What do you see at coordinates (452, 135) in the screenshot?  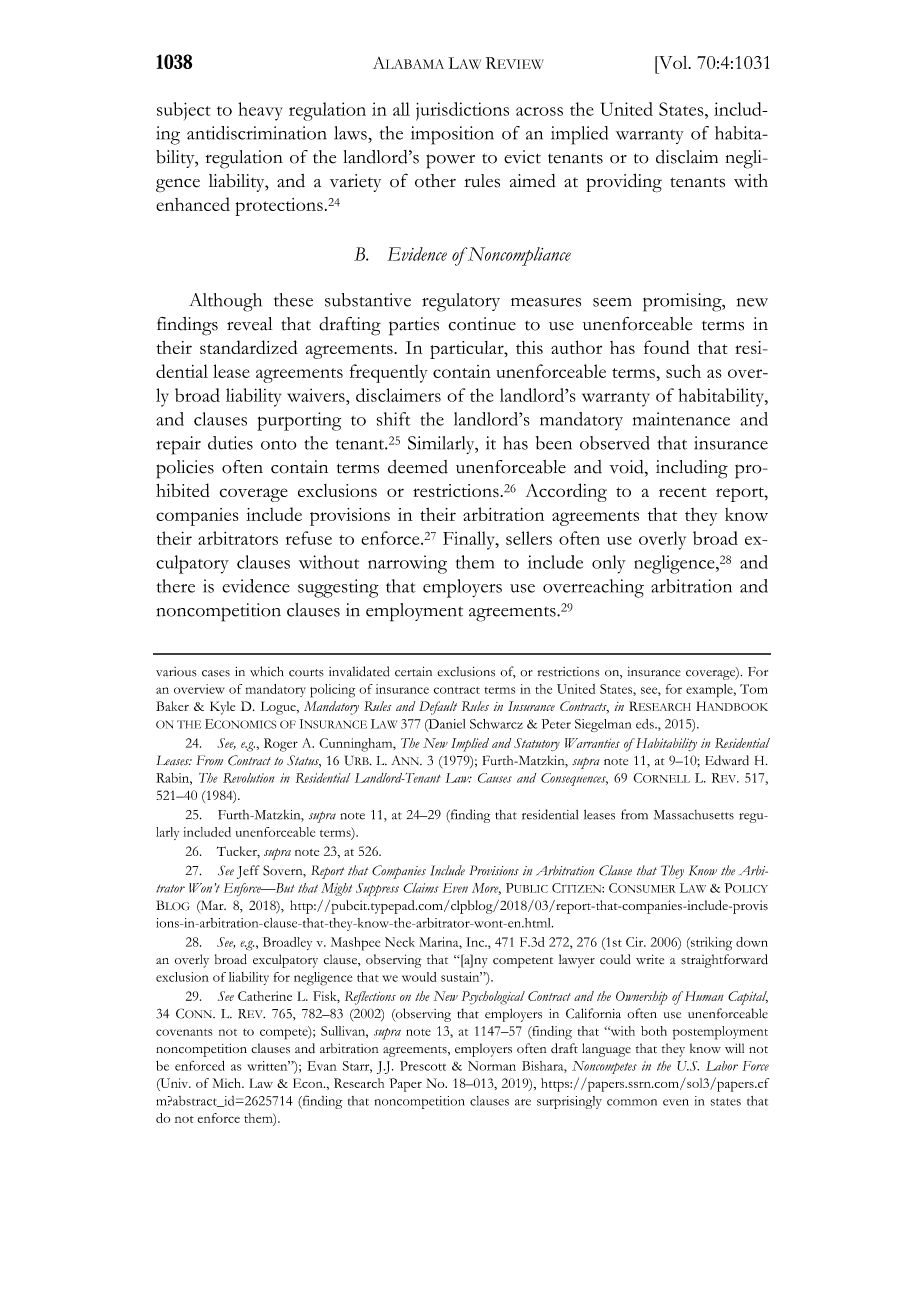 I see `imposition` at bounding box center [452, 135].
